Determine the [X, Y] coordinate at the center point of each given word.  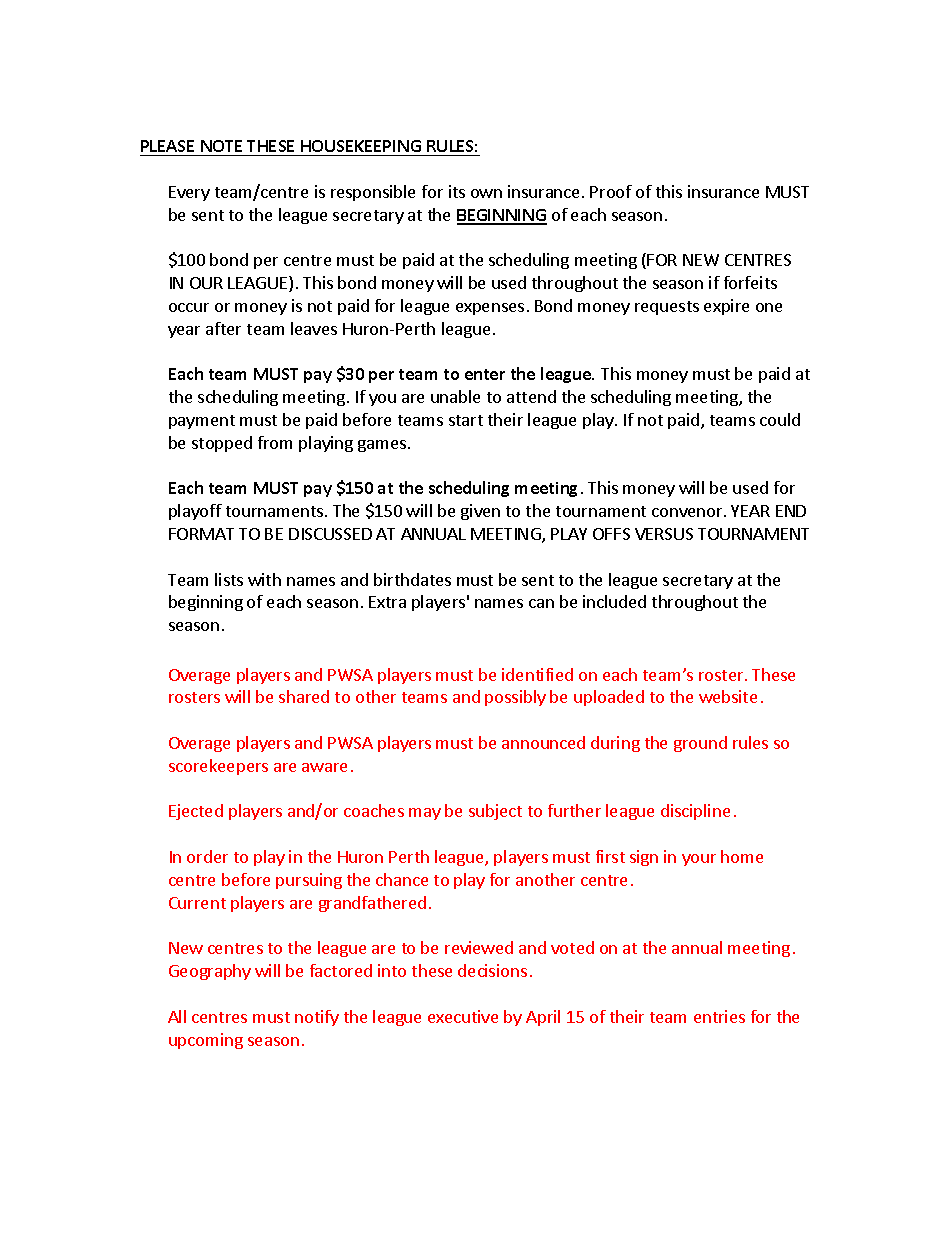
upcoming [206, 1041]
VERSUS [664, 534]
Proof [611, 191]
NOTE [221, 146]
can [541, 603]
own [486, 193]
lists [229, 579]
